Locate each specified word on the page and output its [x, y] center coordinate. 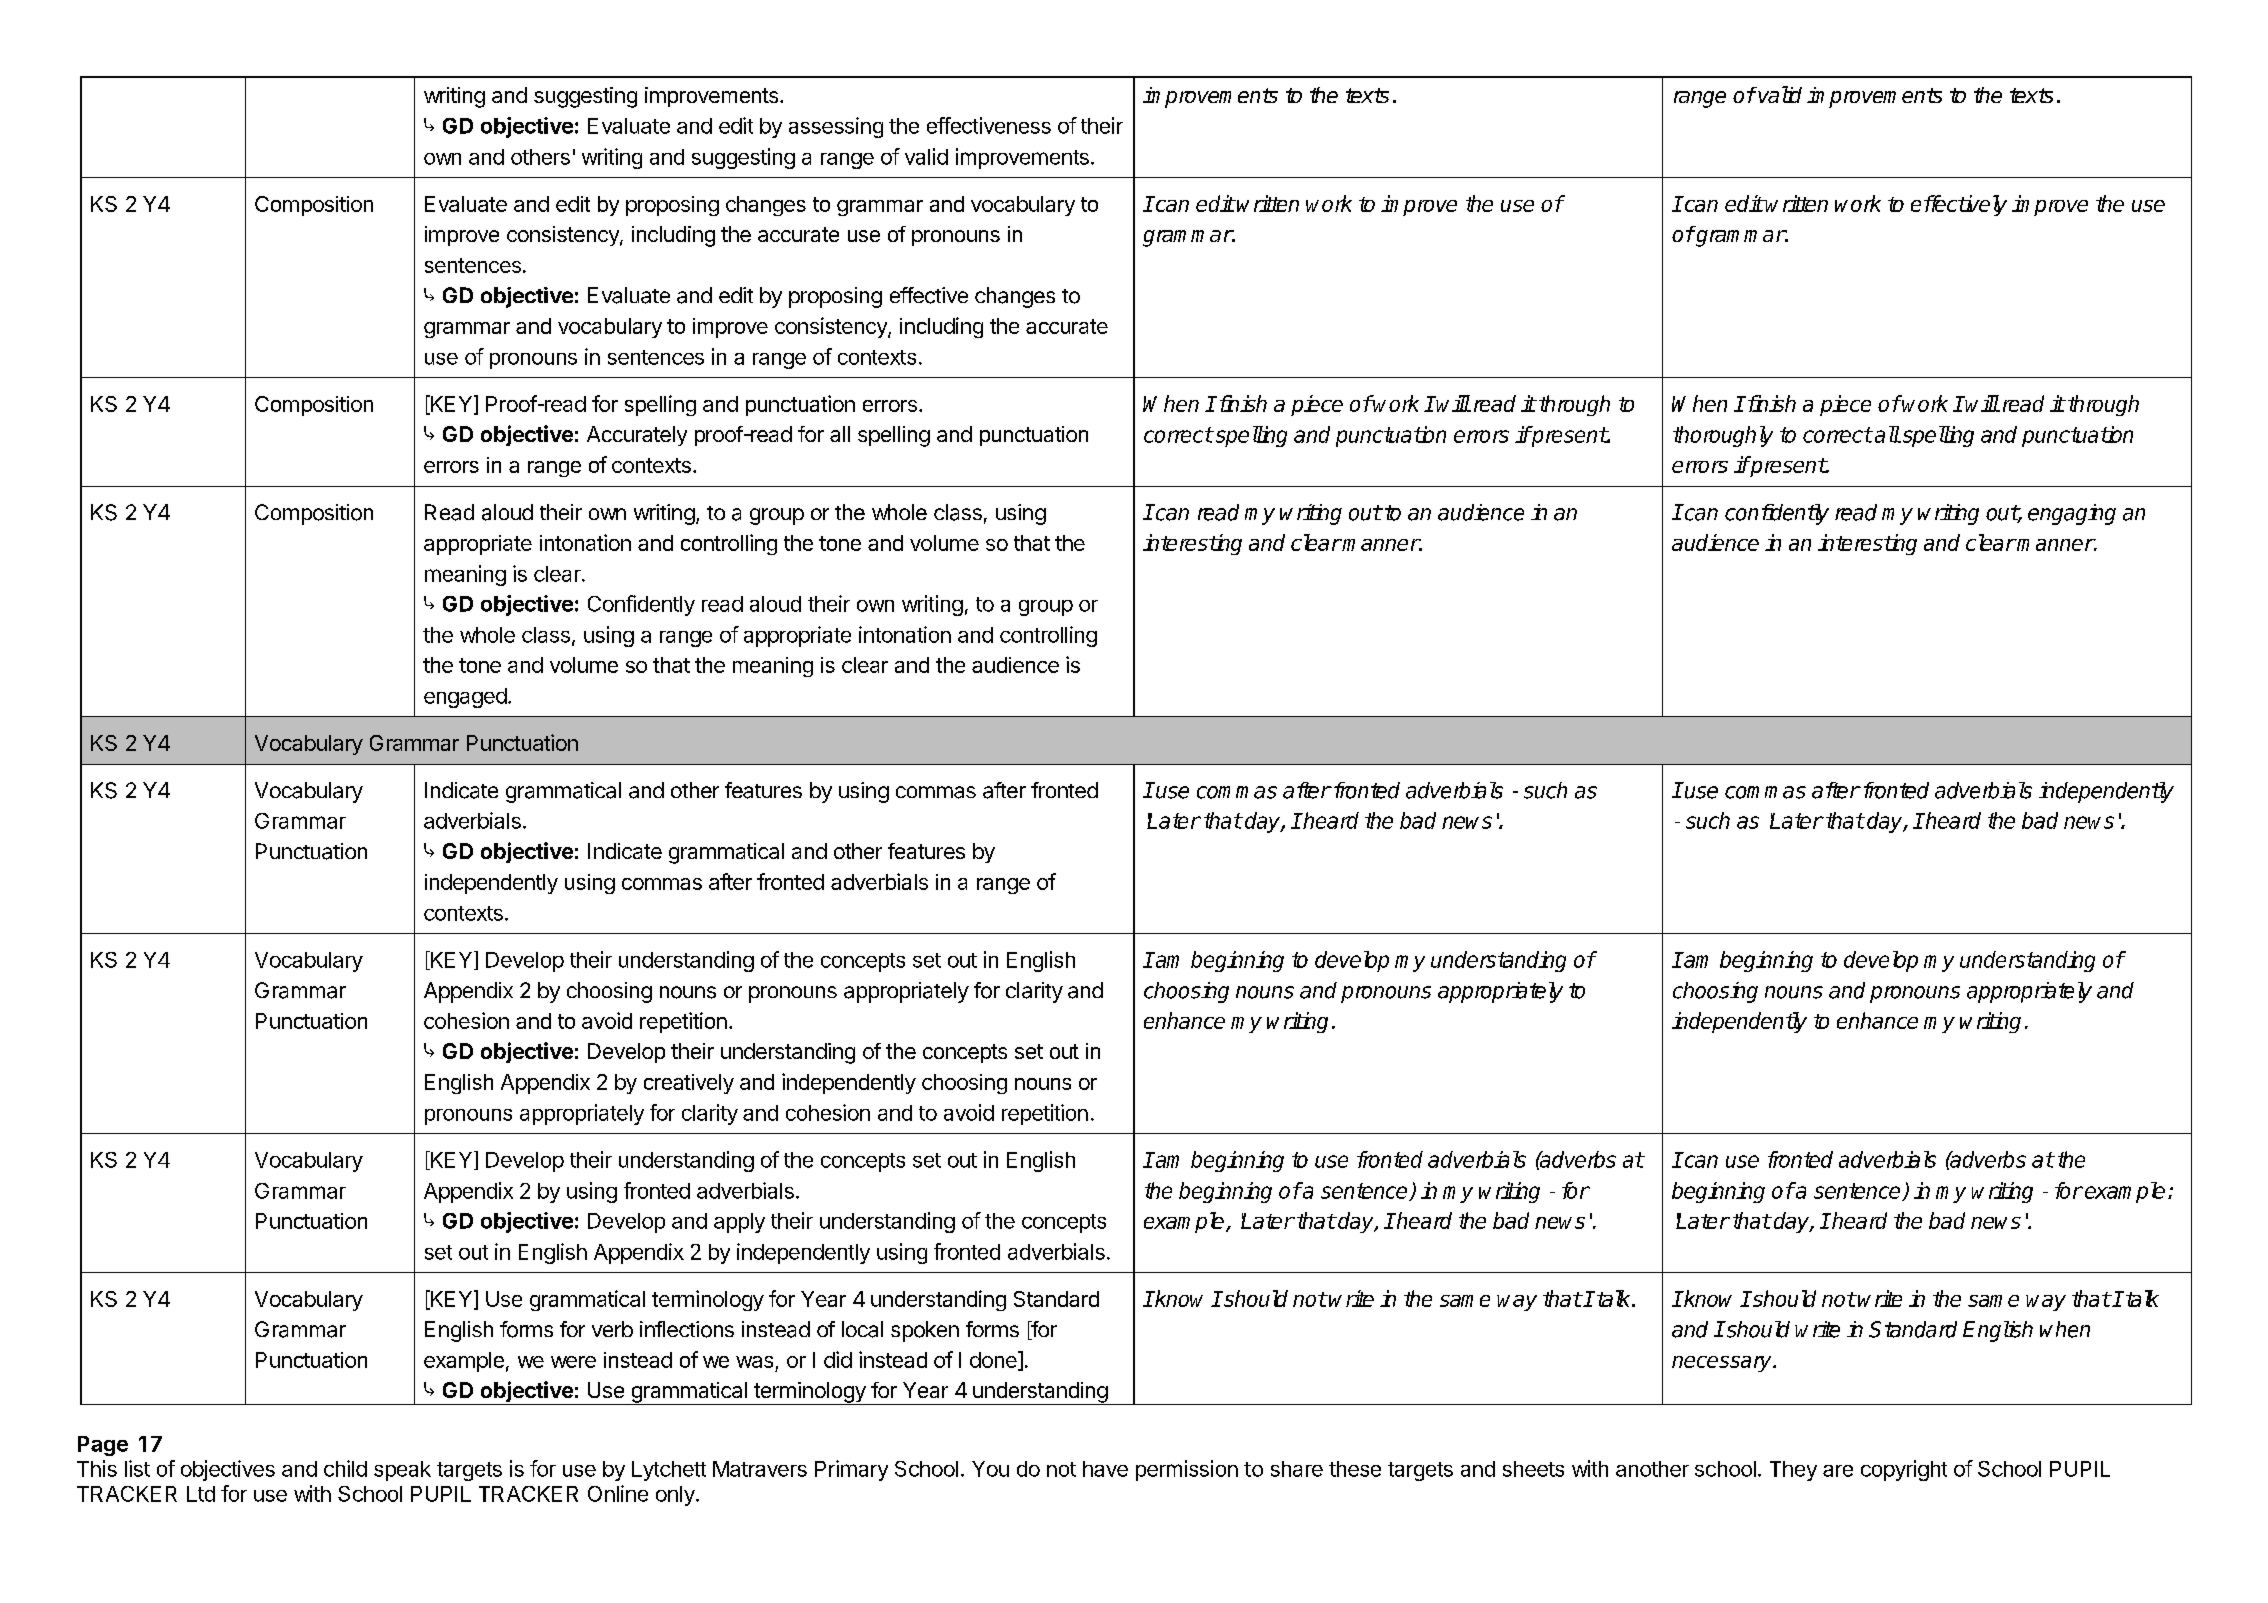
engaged [465, 698]
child [345, 1468]
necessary [1723, 1364]
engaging [2072, 514]
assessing [836, 127]
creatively [689, 1084]
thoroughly [1723, 436]
